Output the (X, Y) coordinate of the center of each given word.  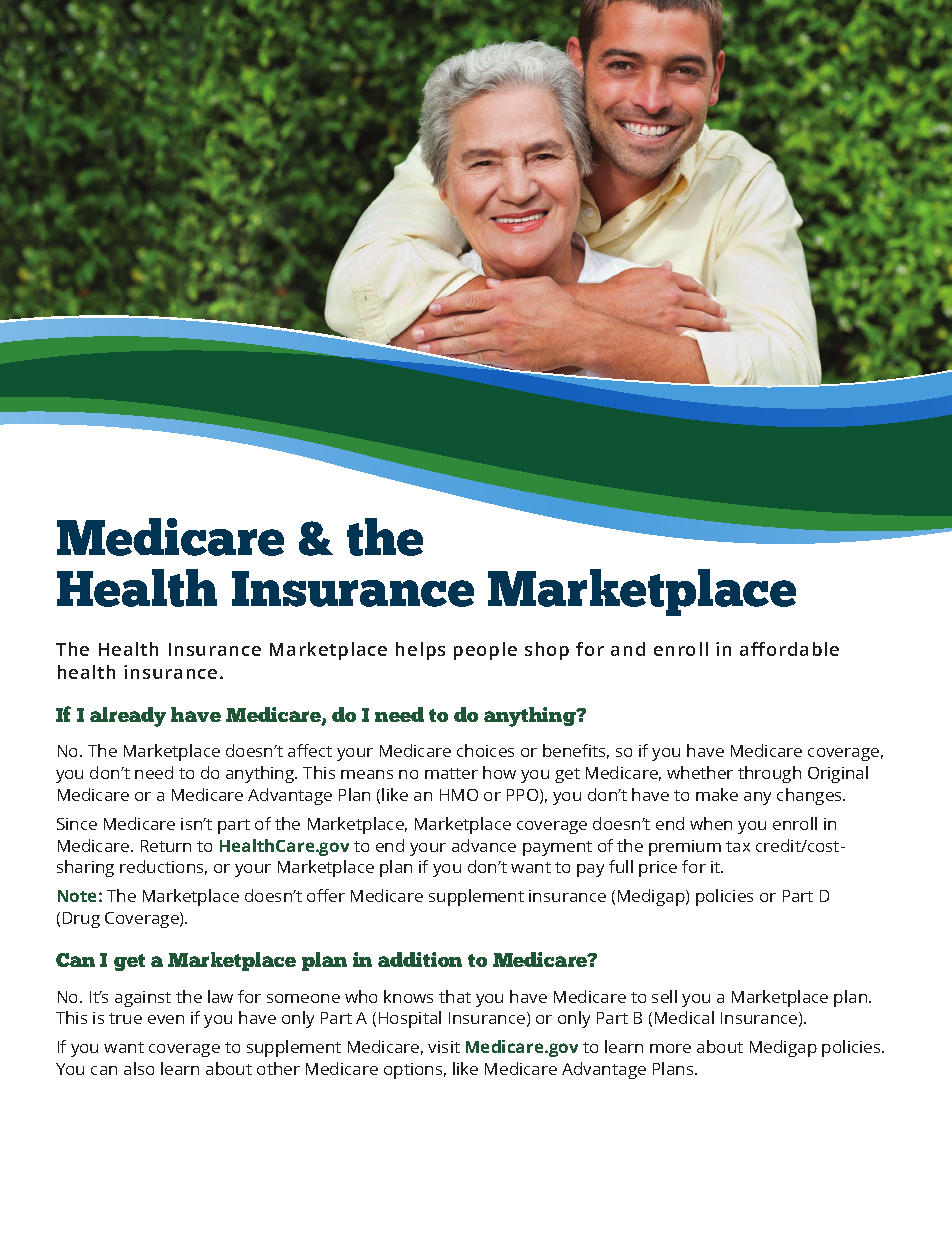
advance (484, 845)
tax (738, 846)
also (139, 1068)
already (128, 717)
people (485, 651)
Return (166, 846)
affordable (789, 649)
